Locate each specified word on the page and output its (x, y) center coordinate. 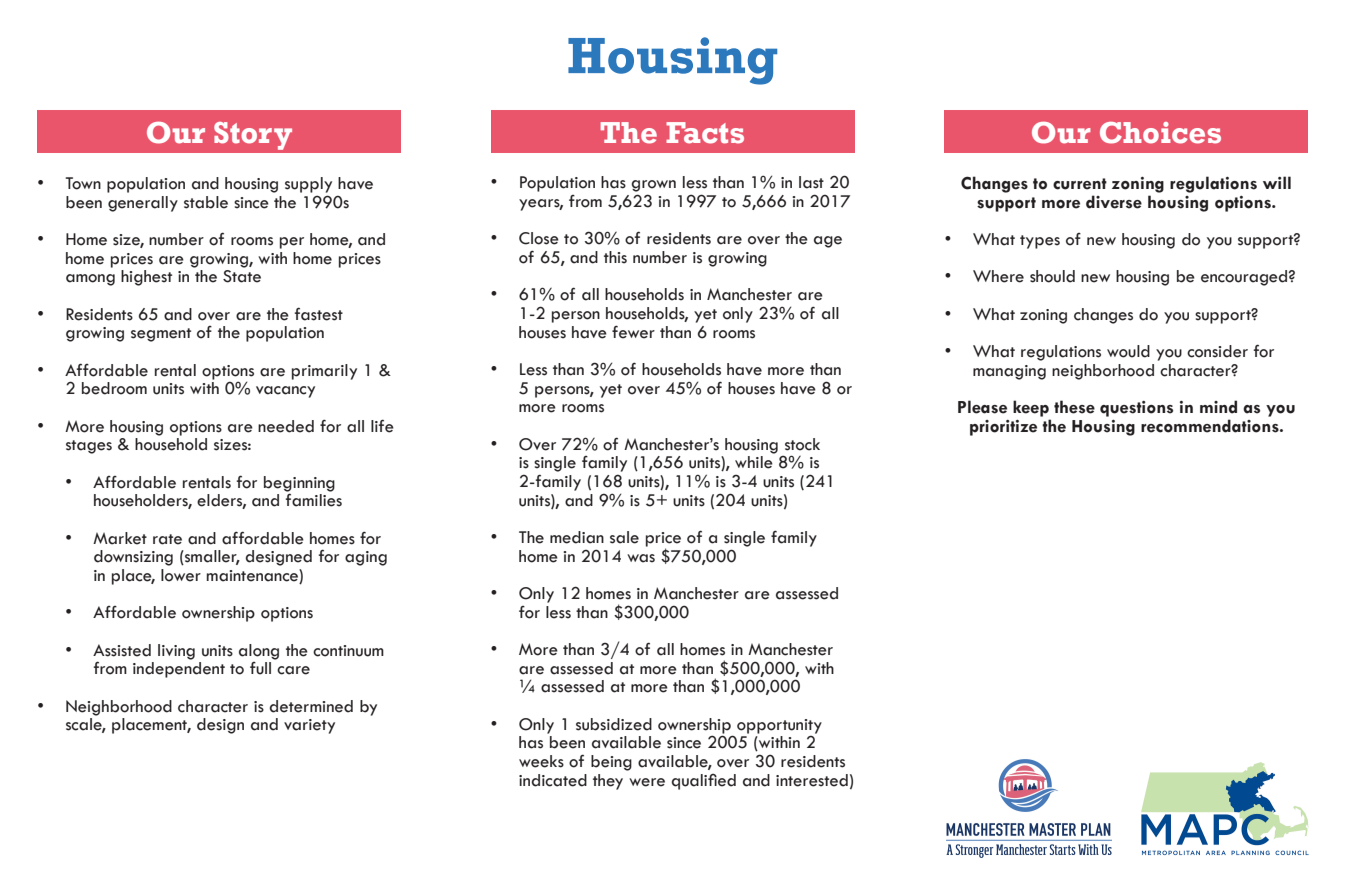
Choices (1160, 133)
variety (309, 726)
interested (812, 780)
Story (253, 136)
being (611, 763)
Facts (705, 133)
